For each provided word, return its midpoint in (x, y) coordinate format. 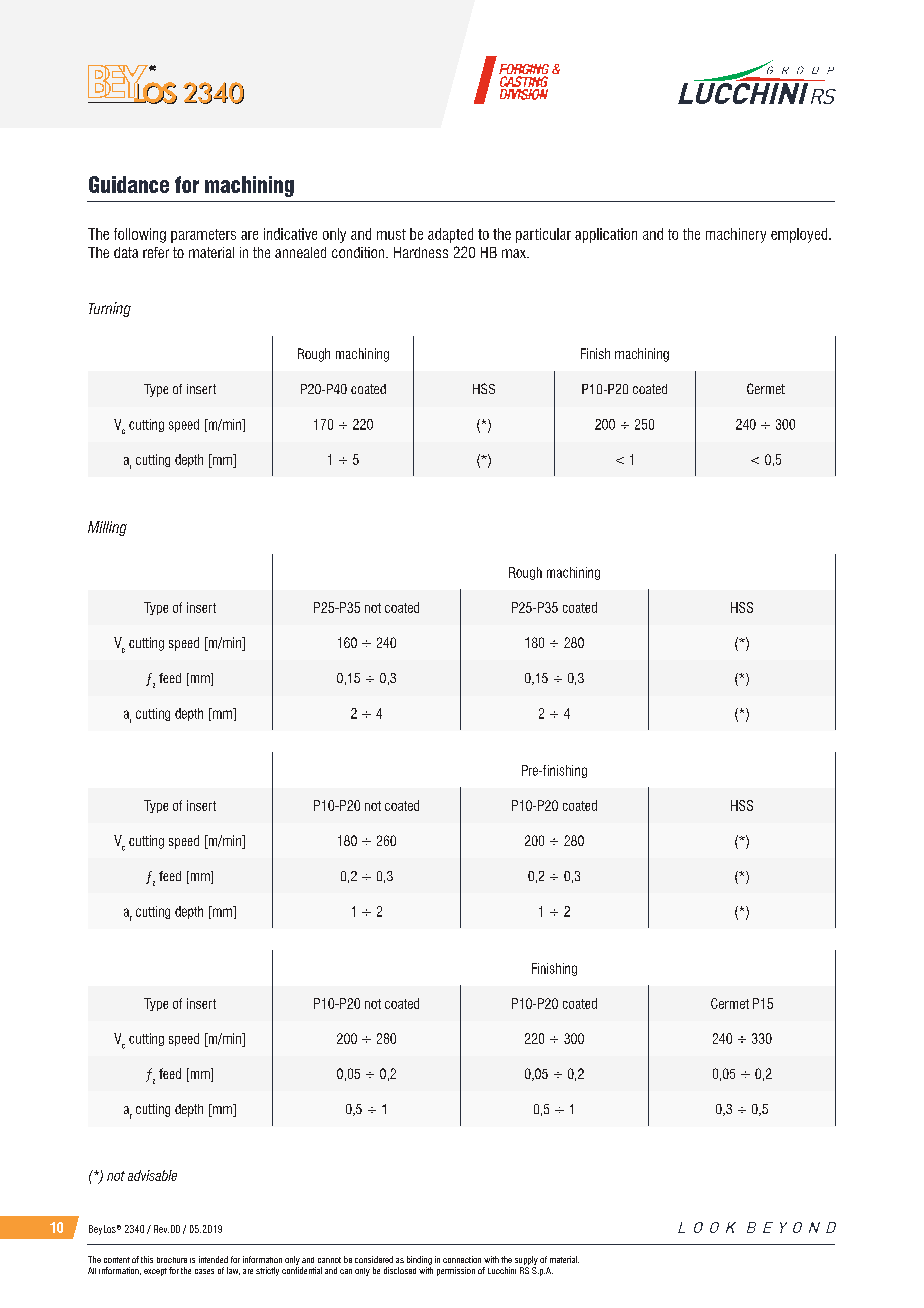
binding (419, 1260)
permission (456, 1271)
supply (526, 1260)
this (147, 1259)
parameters (203, 236)
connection (462, 1259)
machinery (736, 235)
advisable (152, 1175)
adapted (450, 235)
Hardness (421, 252)
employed (800, 235)
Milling (107, 528)
